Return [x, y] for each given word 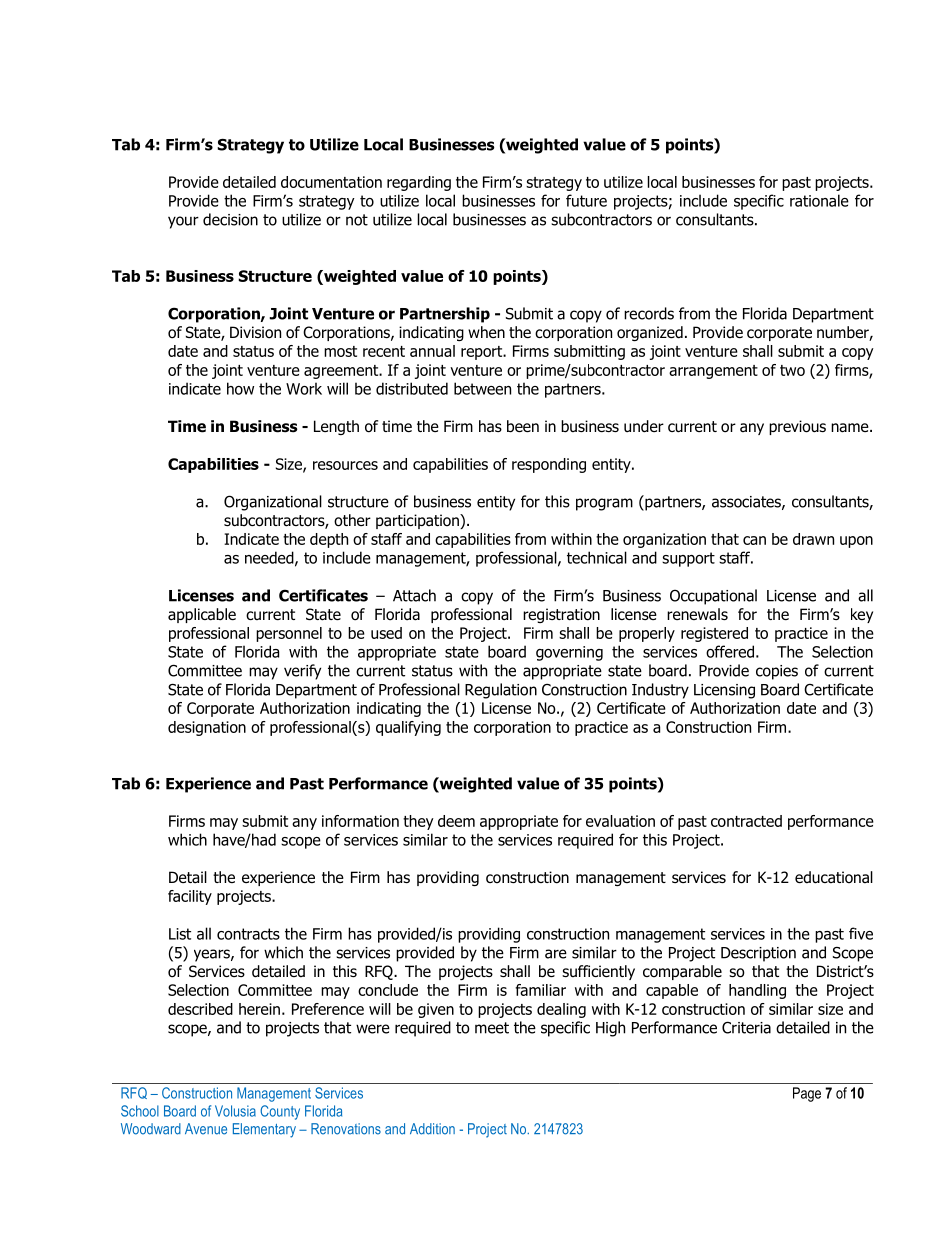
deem [456, 821]
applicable [202, 615]
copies [777, 672]
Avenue [206, 1129]
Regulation [501, 691]
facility [190, 897]
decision [230, 219]
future [586, 200]
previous [797, 427]
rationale [819, 200]
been [523, 426]
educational [834, 877]
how [240, 388]
